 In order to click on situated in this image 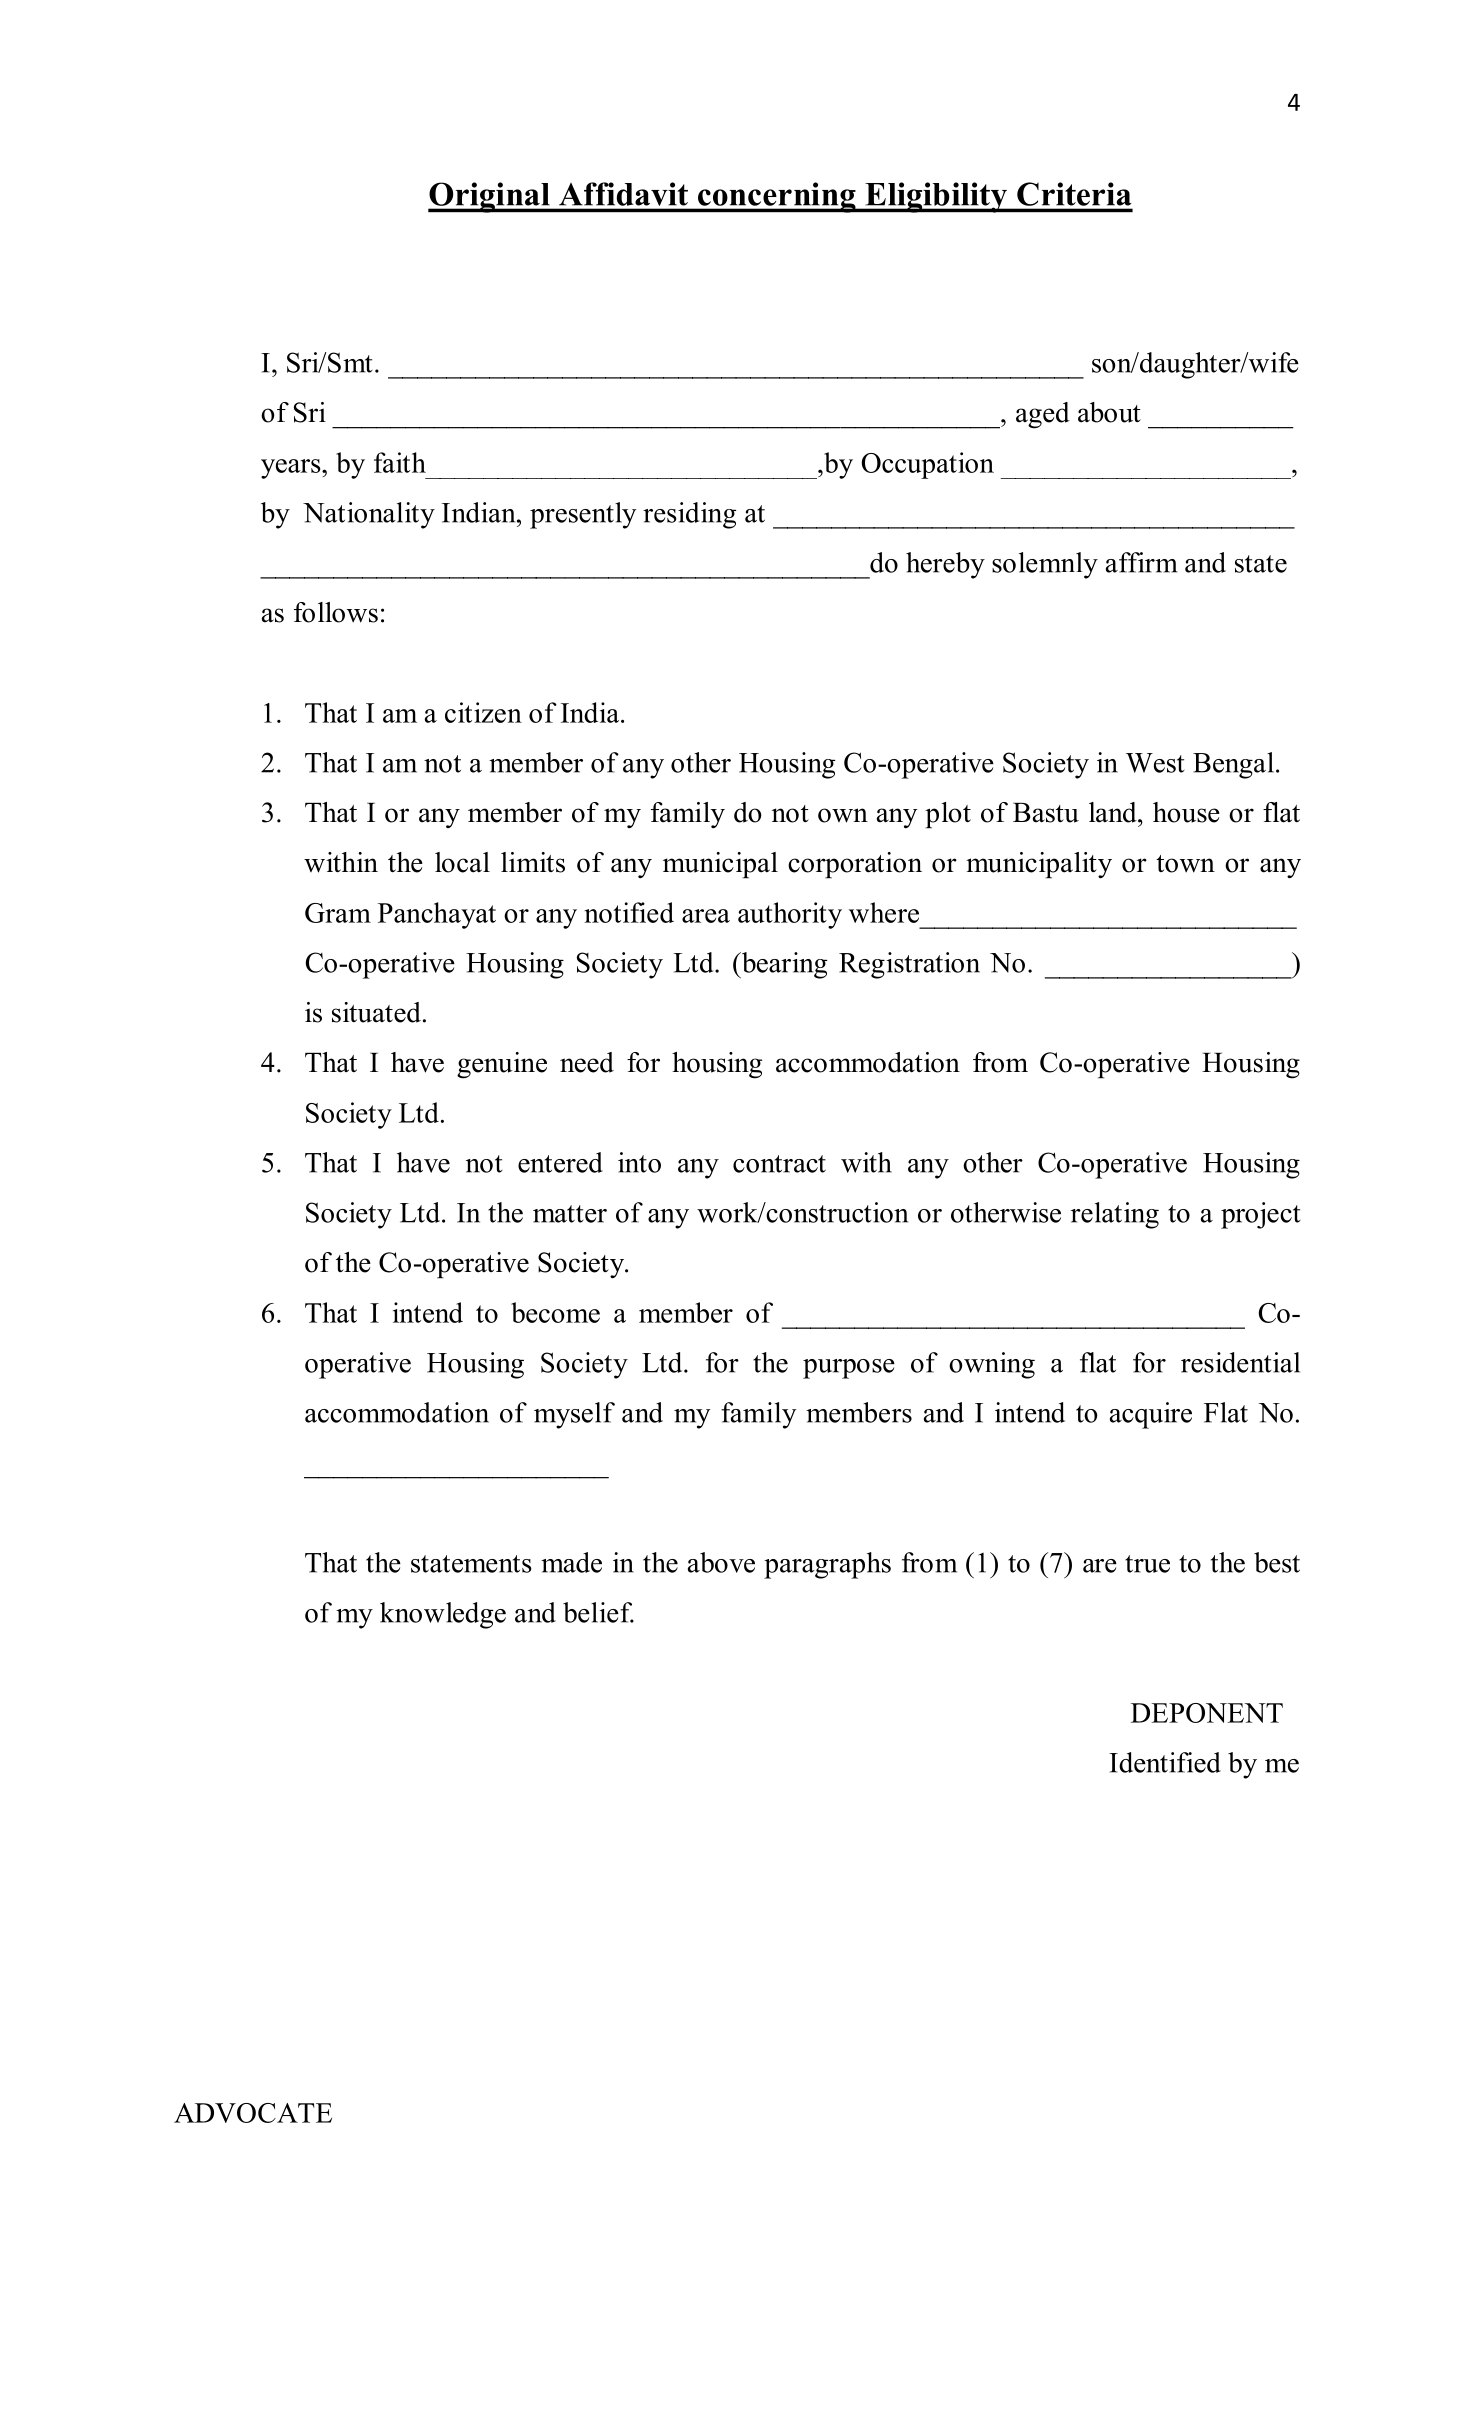, I will do `click(376, 1012)`.
